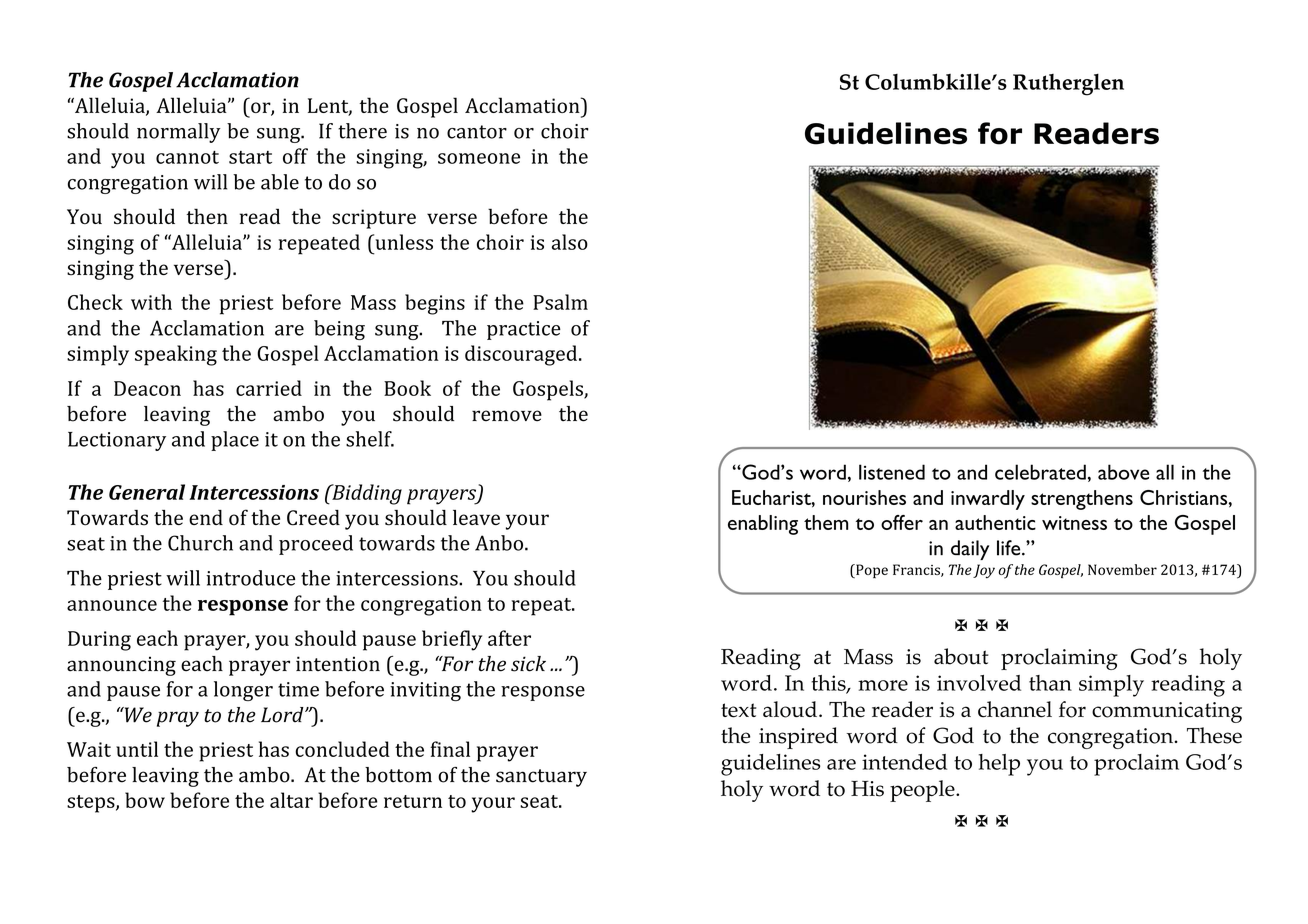 Image resolution: width=1308 pixels, height=924 pixels. Describe the element at coordinates (479, 158) in the screenshot. I see `someone` at that location.
